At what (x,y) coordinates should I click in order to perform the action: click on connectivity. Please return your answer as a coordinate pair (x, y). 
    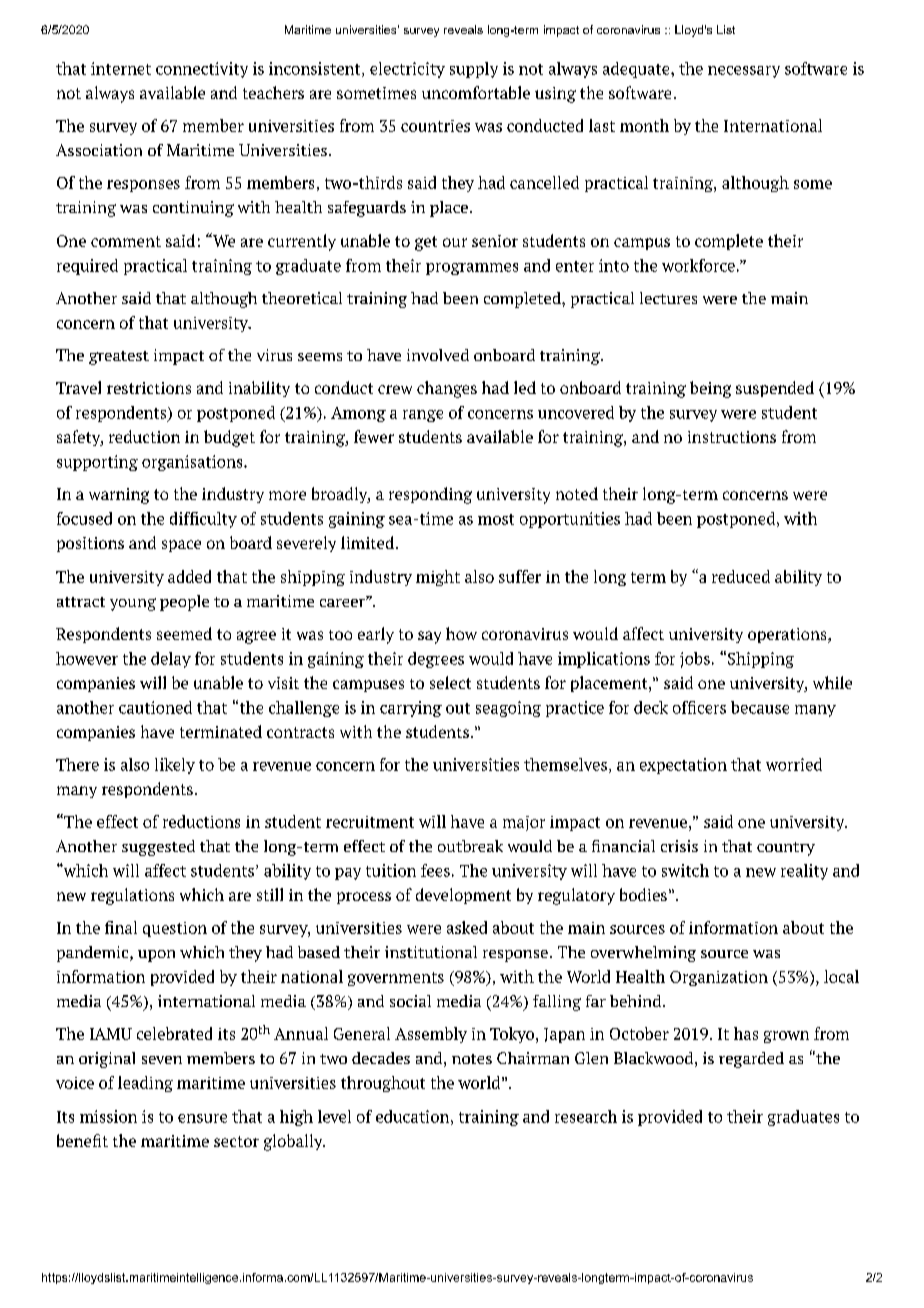
    Looking at the image, I should click on (202, 70).
